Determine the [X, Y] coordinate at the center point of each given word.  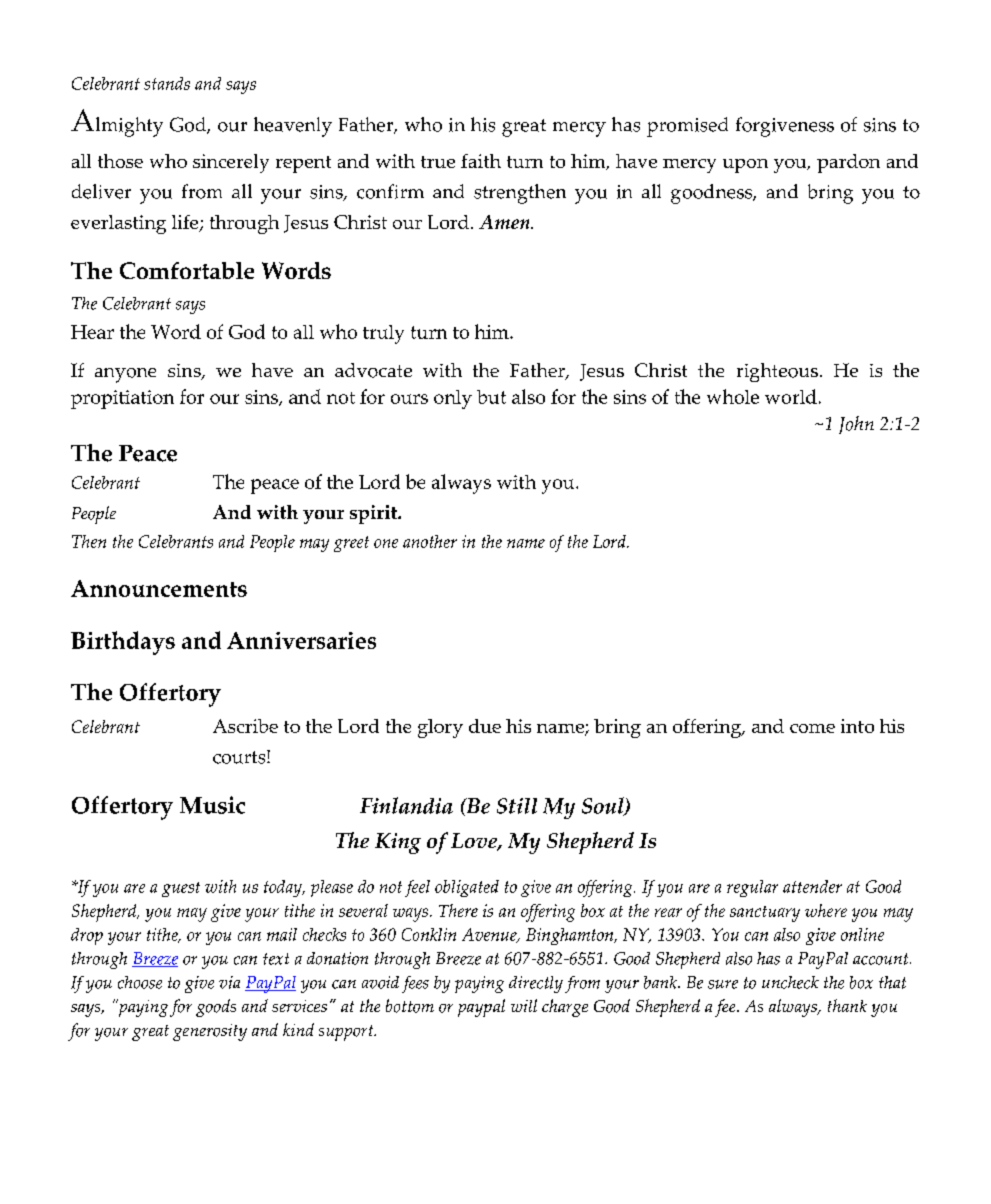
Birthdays [123, 643]
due [485, 726]
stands [167, 83]
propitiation [122, 399]
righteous [777, 372]
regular [752, 888]
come [812, 728]
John [856, 425]
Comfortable [187, 270]
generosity [210, 1032]
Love [475, 842]
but [491, 397]
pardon [848, 163]
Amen [505, 222]
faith [481, 161]
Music [212, 805]
